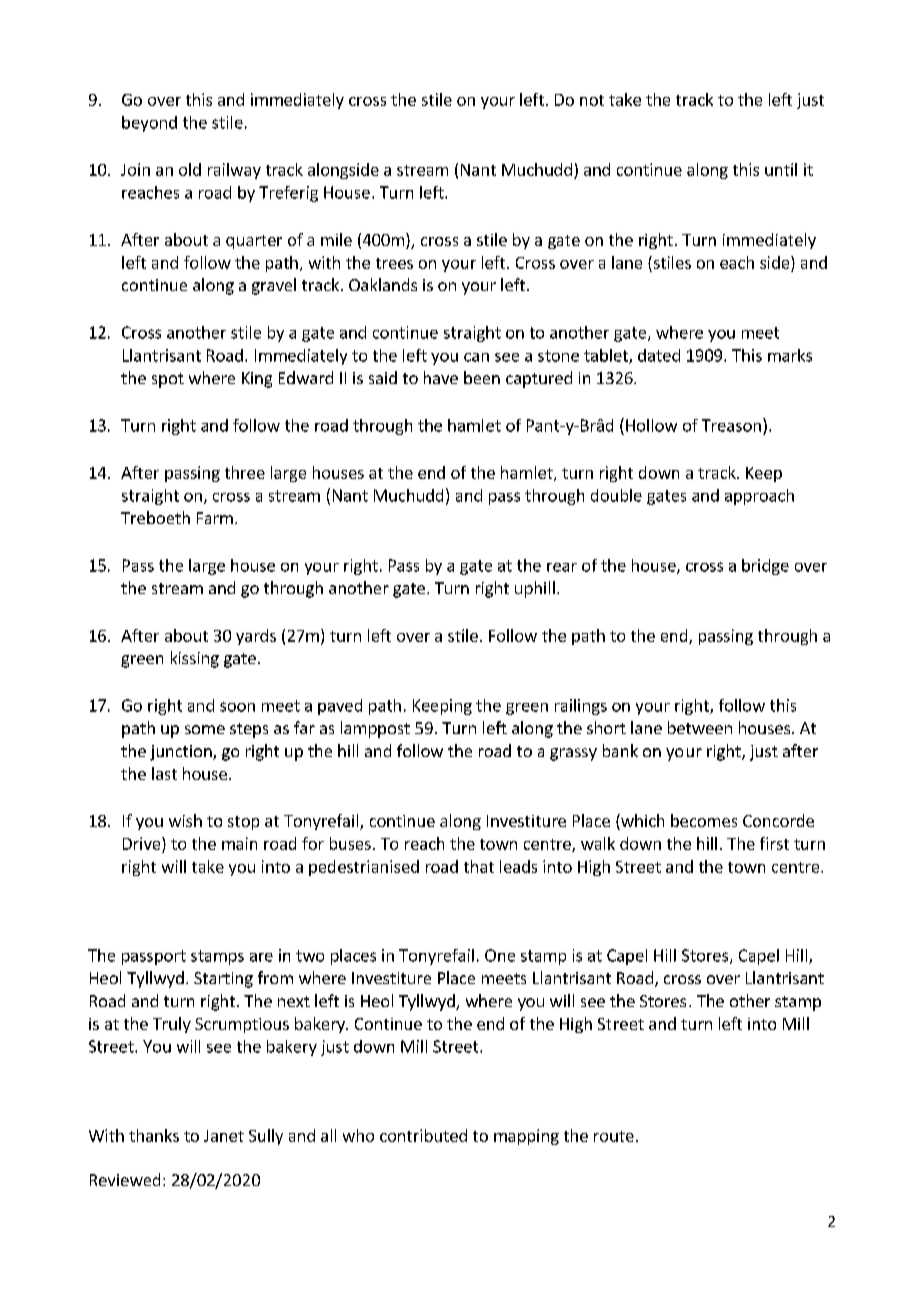  I want to click on until, so click(781, 169).
